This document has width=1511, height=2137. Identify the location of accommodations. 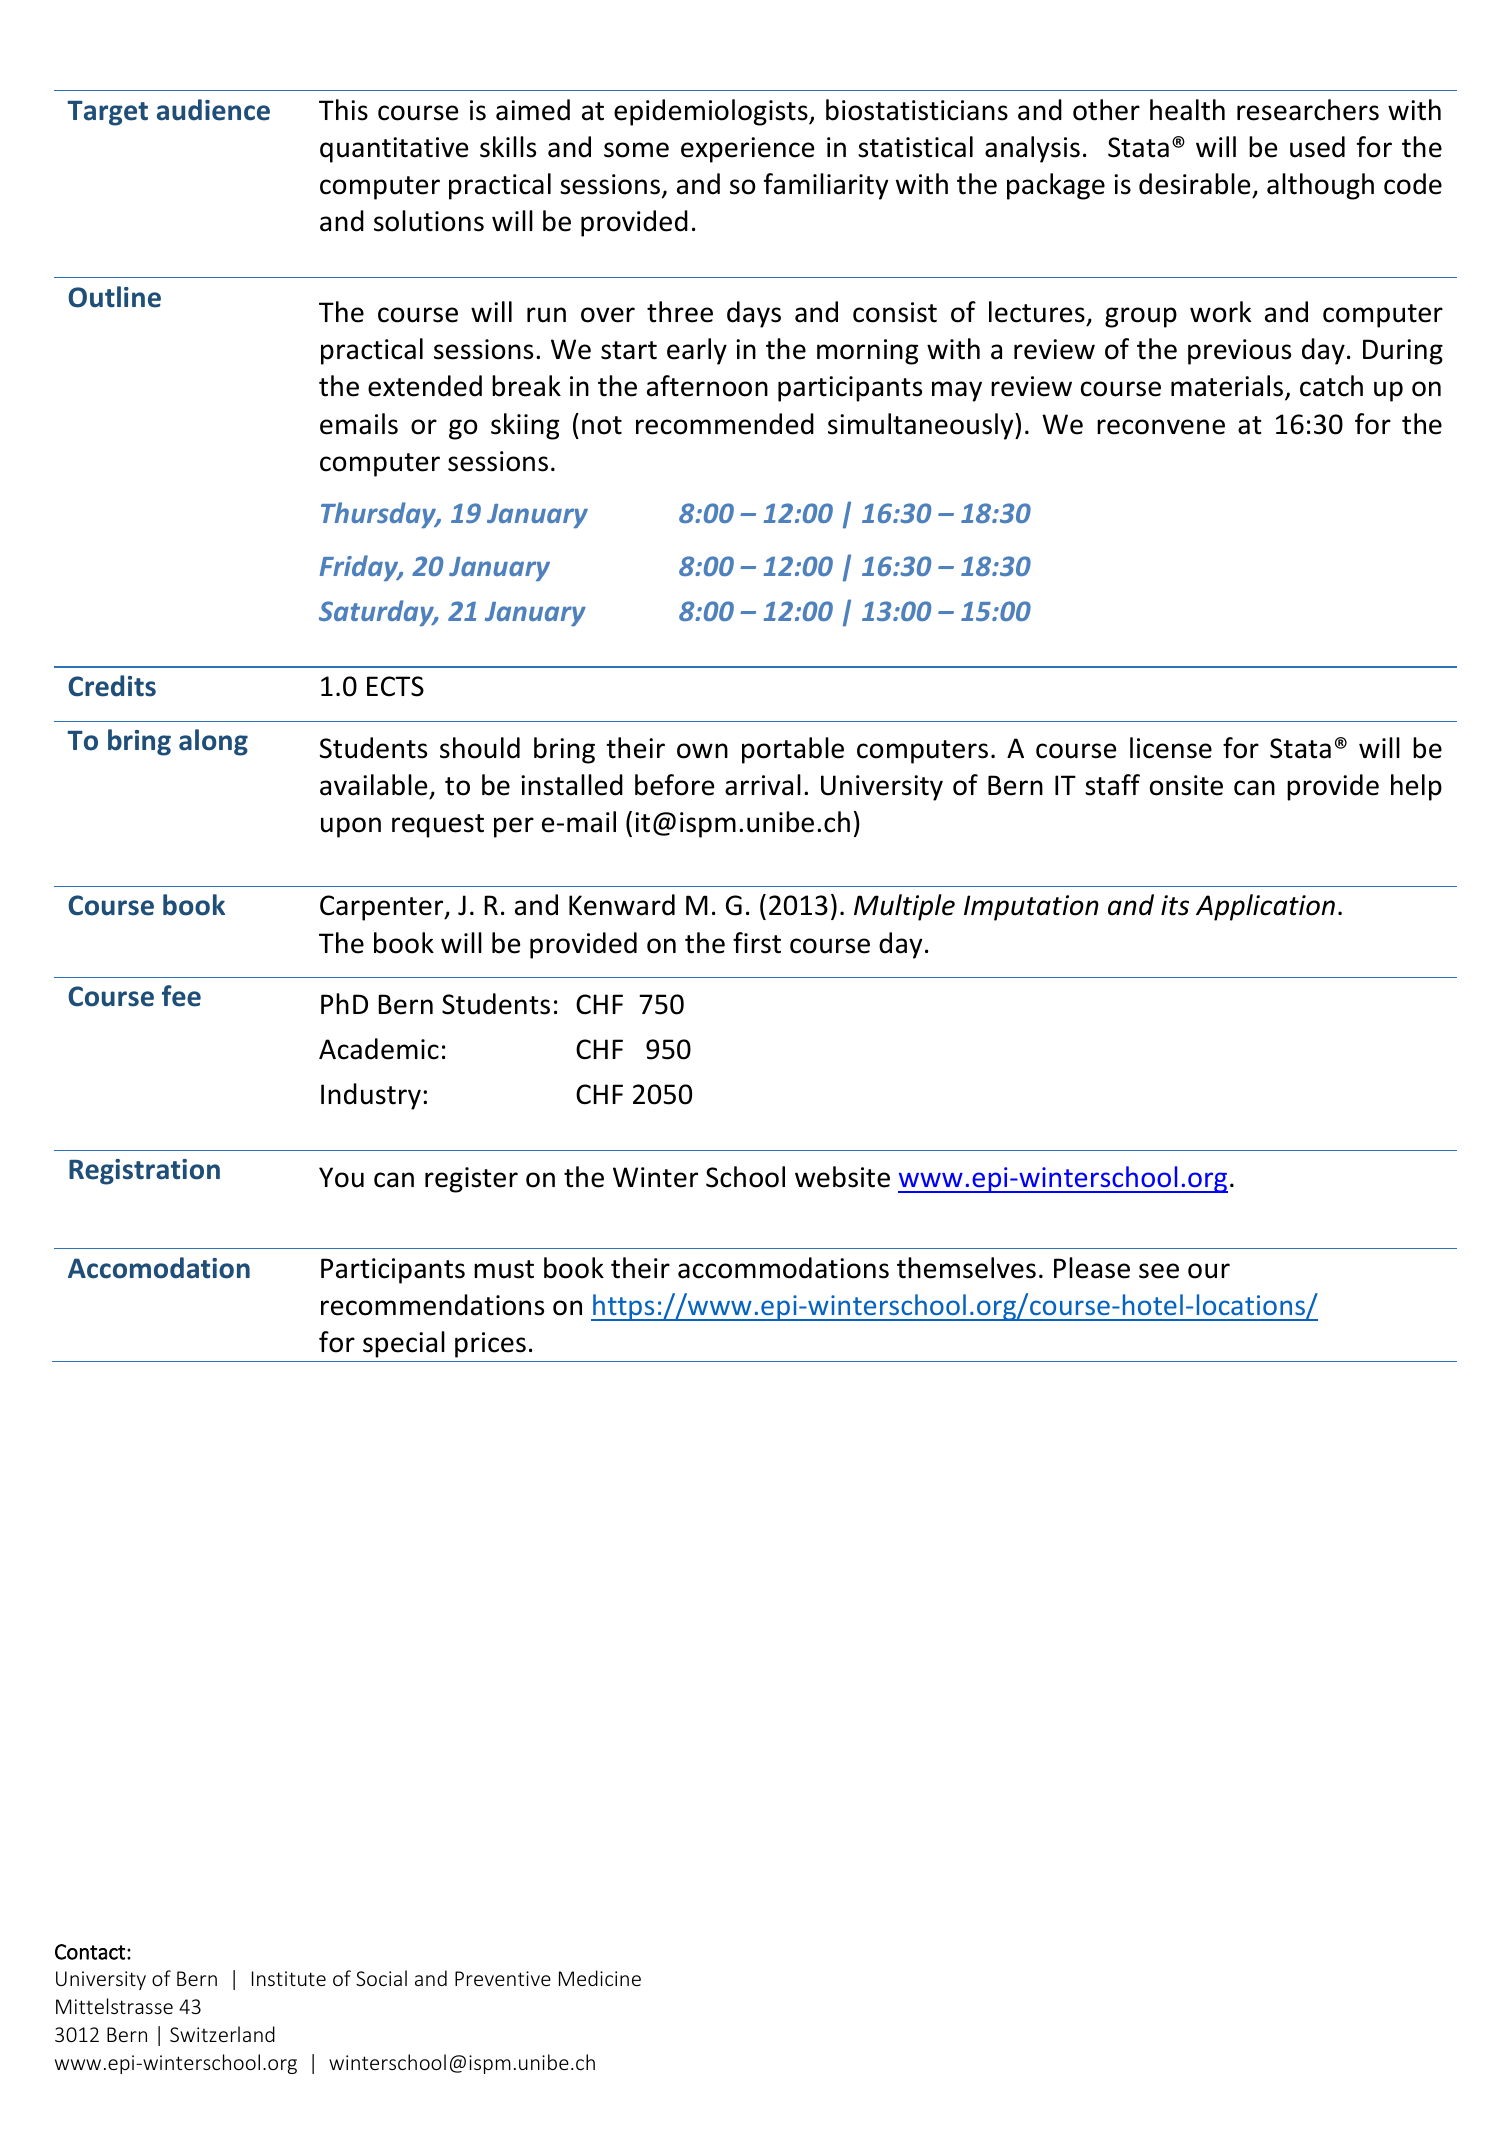
(783, 1268).
